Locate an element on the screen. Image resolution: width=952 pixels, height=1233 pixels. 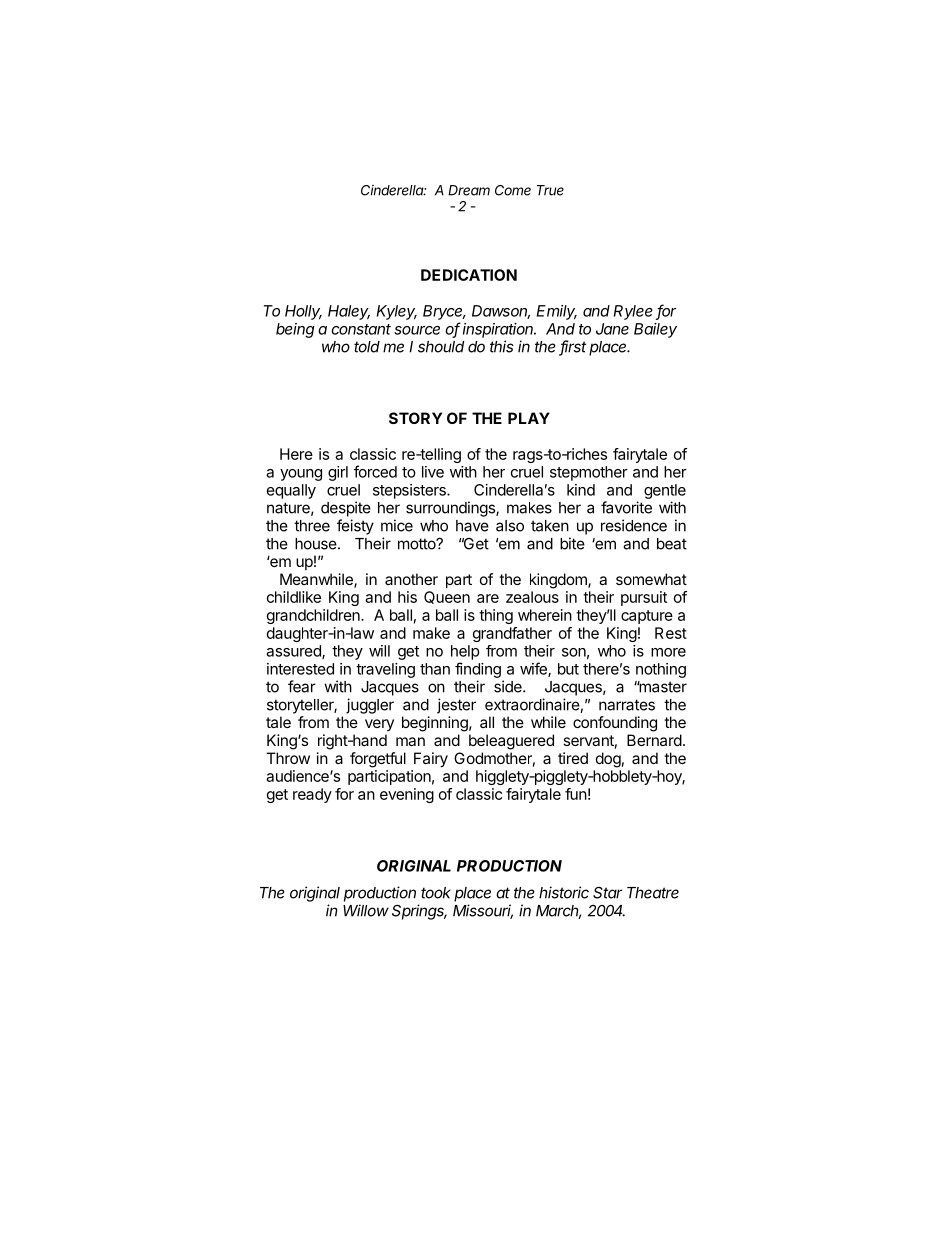
have is located at coordinates (472, 526).
